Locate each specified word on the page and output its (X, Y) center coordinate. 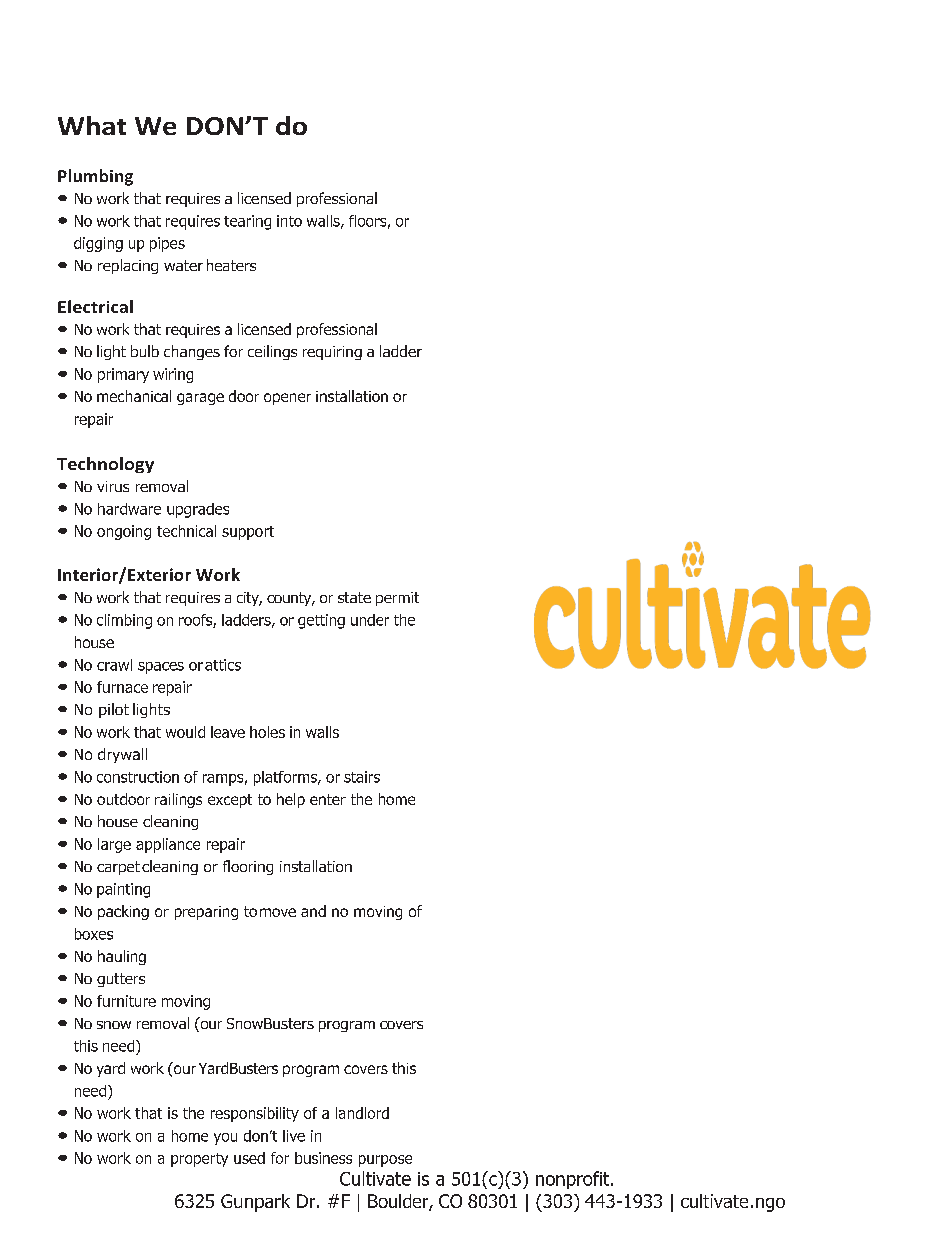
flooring (248, 867)
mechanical (134, 396)
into (289, 221)
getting (321, 621)
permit (397, 599)
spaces (161, 668)
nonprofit (574, 1180)
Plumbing (95, 177)
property (199, 1160)
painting (123, 890)
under (370, 620)
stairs (362, 777)
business (323, 1158)
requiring (332, 353)
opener (287, 399)
